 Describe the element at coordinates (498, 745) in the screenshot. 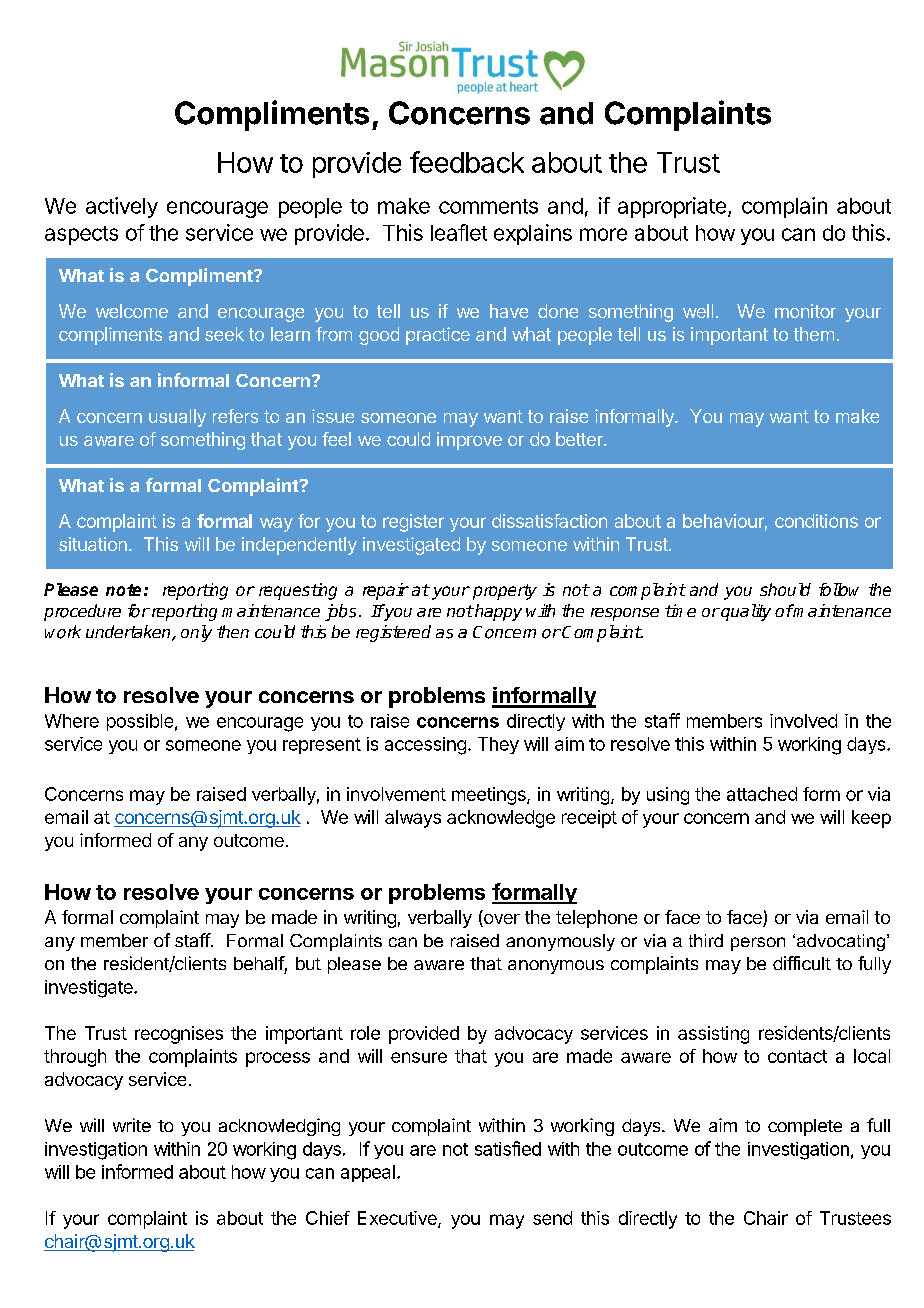

I see `They` at that location.
